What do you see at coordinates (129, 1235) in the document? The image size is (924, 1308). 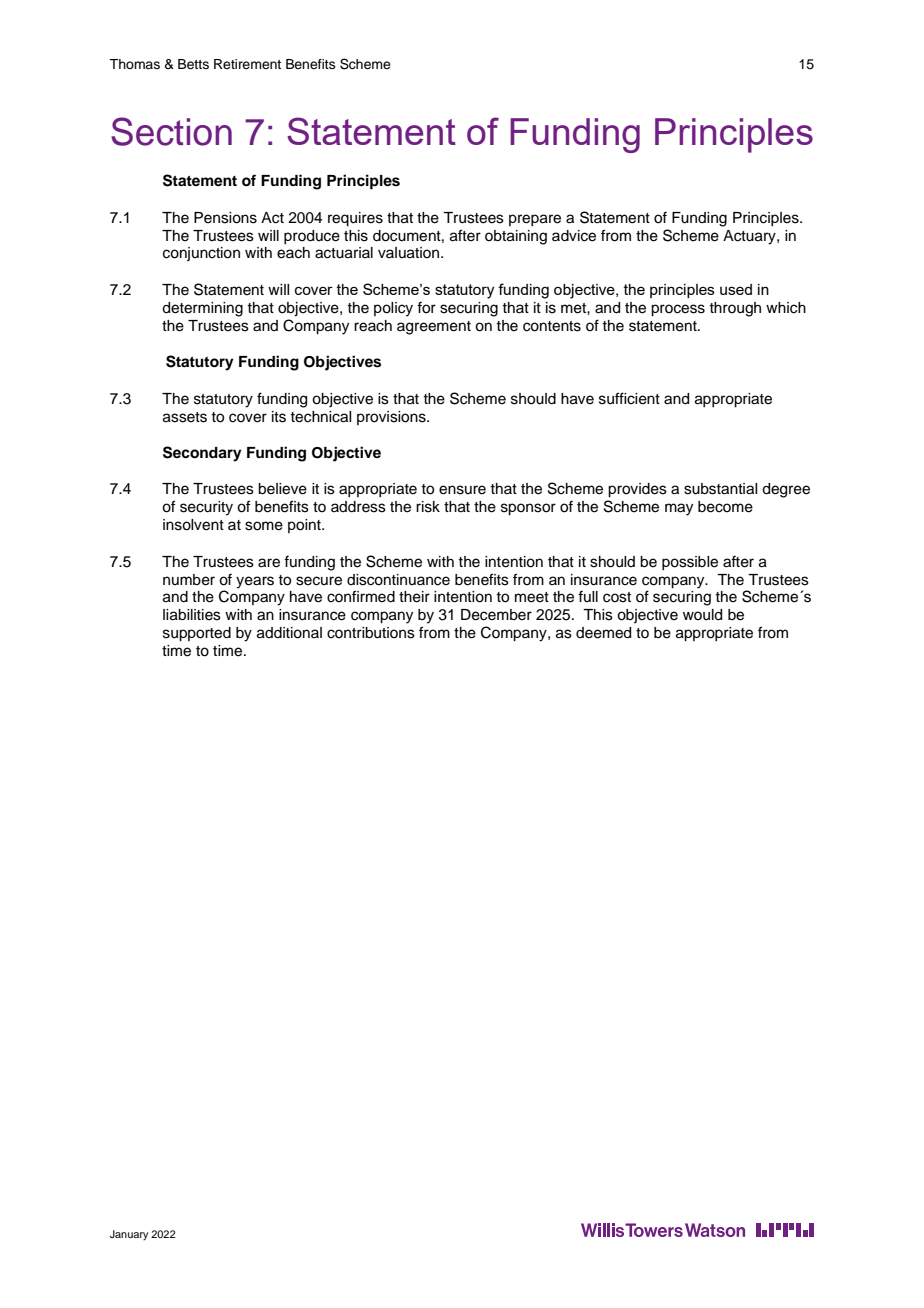 I see `January` at bounding box center [129, 1235].
